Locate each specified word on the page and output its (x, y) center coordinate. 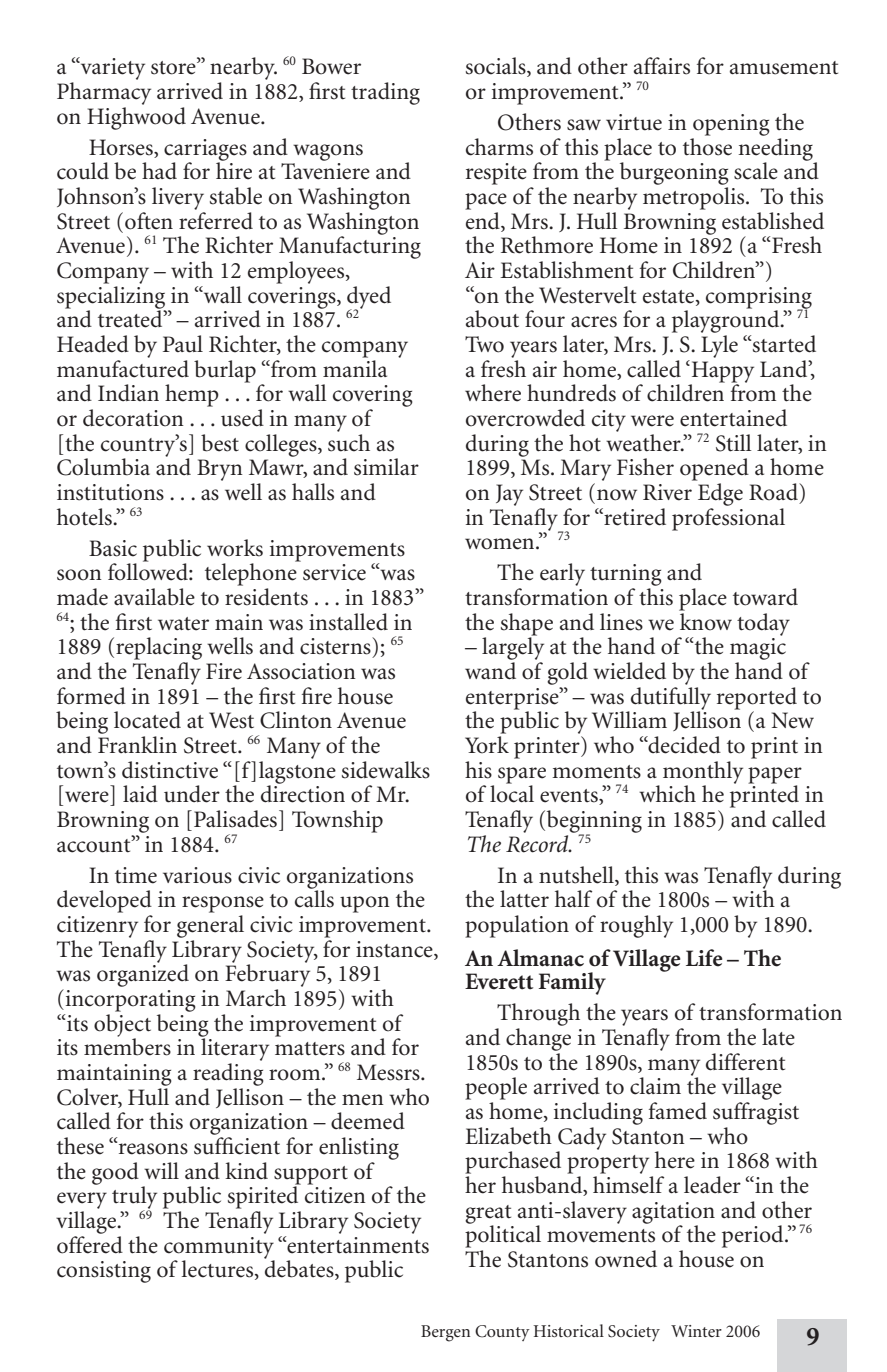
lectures (219, 1270)
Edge (720, 494)
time (136, 875)
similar (386, 467)
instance (395, 949)
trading (385, 93)
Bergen (445, 1333)
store (174, 66)
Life (704, 958)
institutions (110, 492)
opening (731, 125)
